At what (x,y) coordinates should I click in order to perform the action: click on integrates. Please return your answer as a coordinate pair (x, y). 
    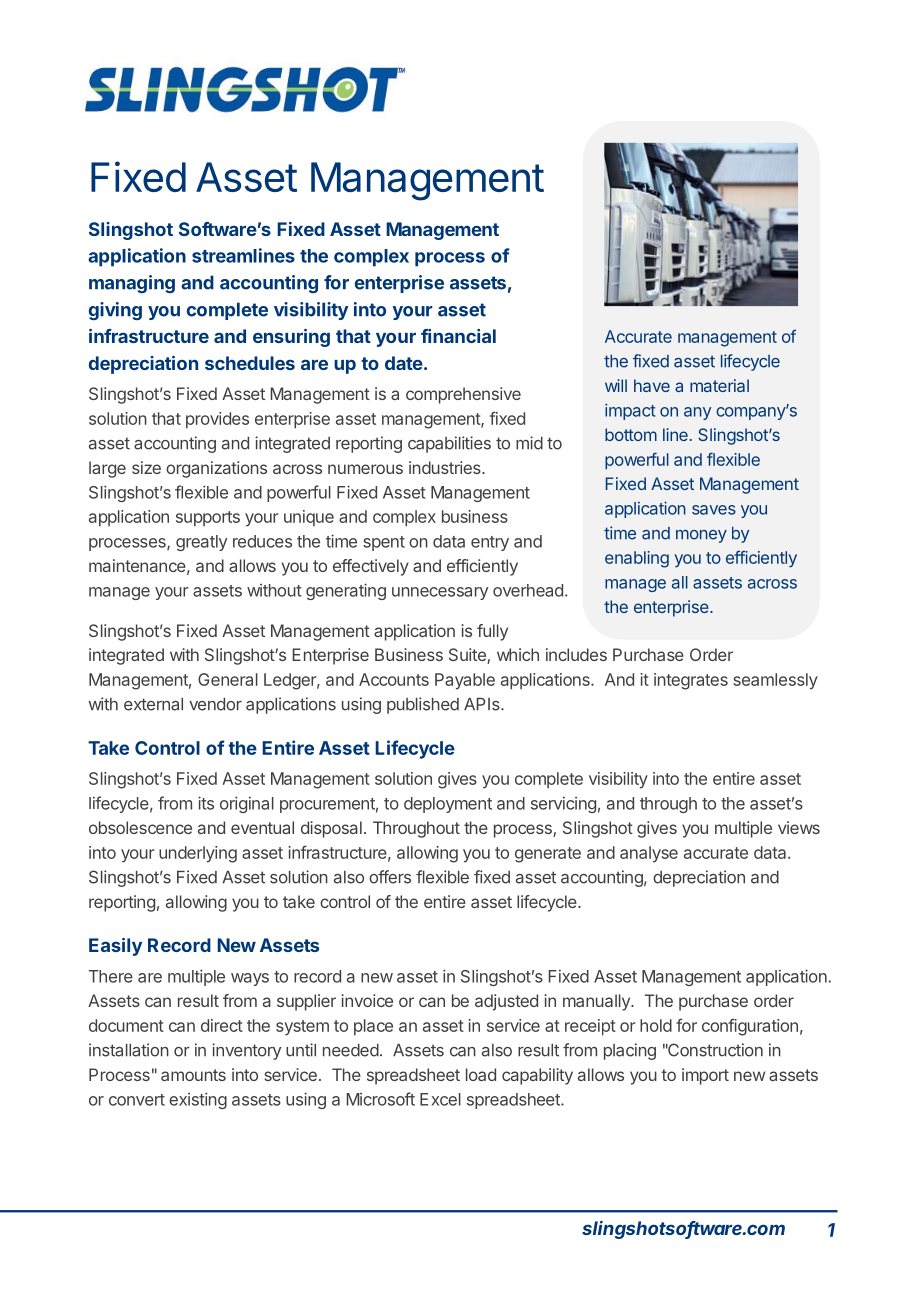
    Looking at the image, I should click on (691, 681).
